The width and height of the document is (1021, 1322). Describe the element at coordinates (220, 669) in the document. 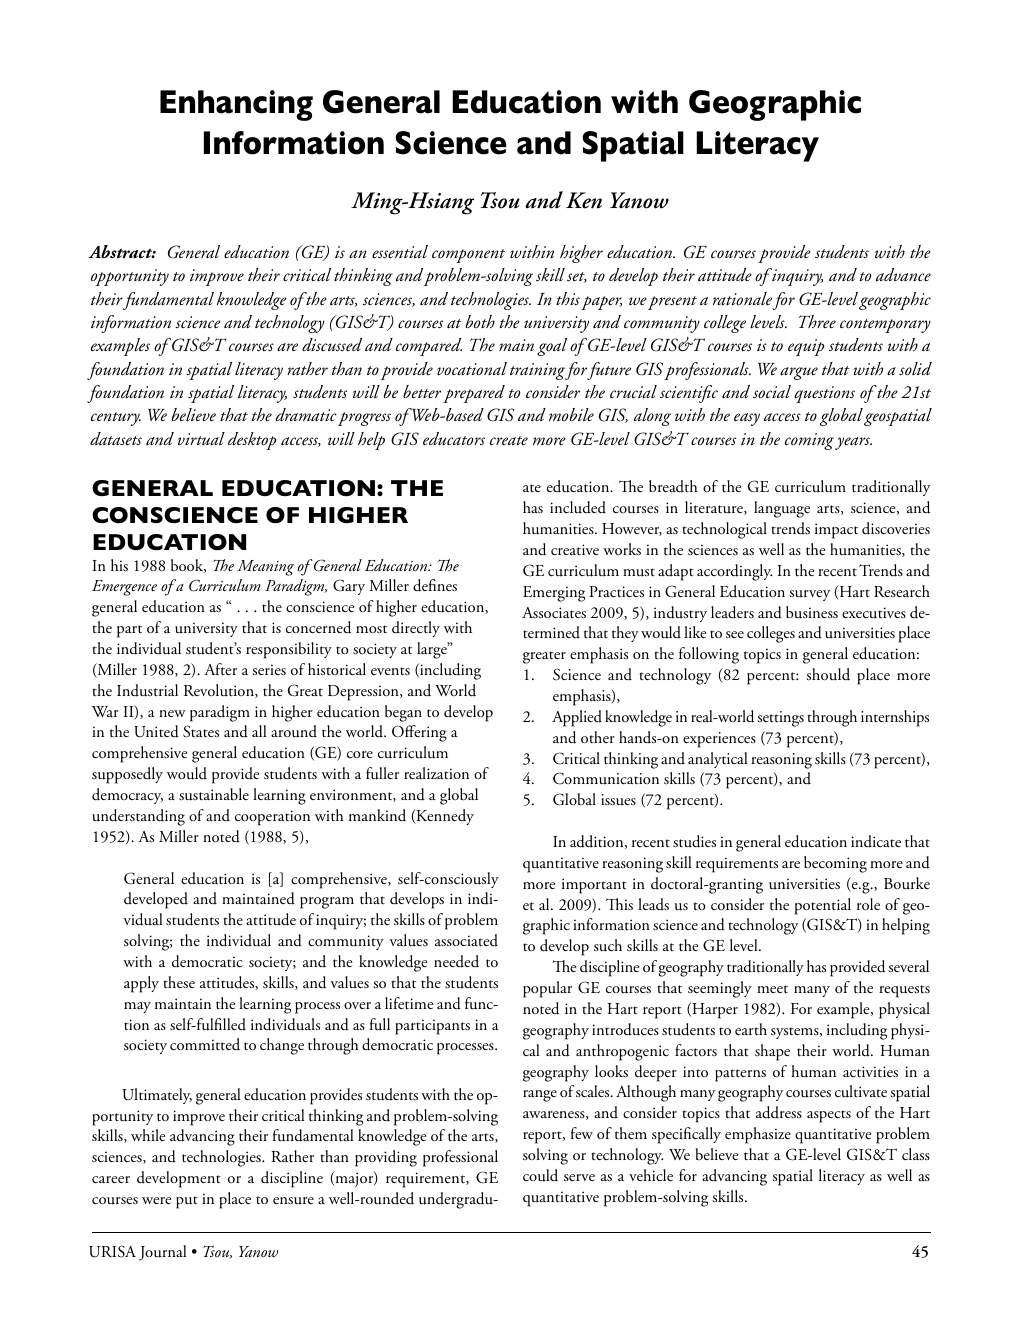

I see `After` at that location.
